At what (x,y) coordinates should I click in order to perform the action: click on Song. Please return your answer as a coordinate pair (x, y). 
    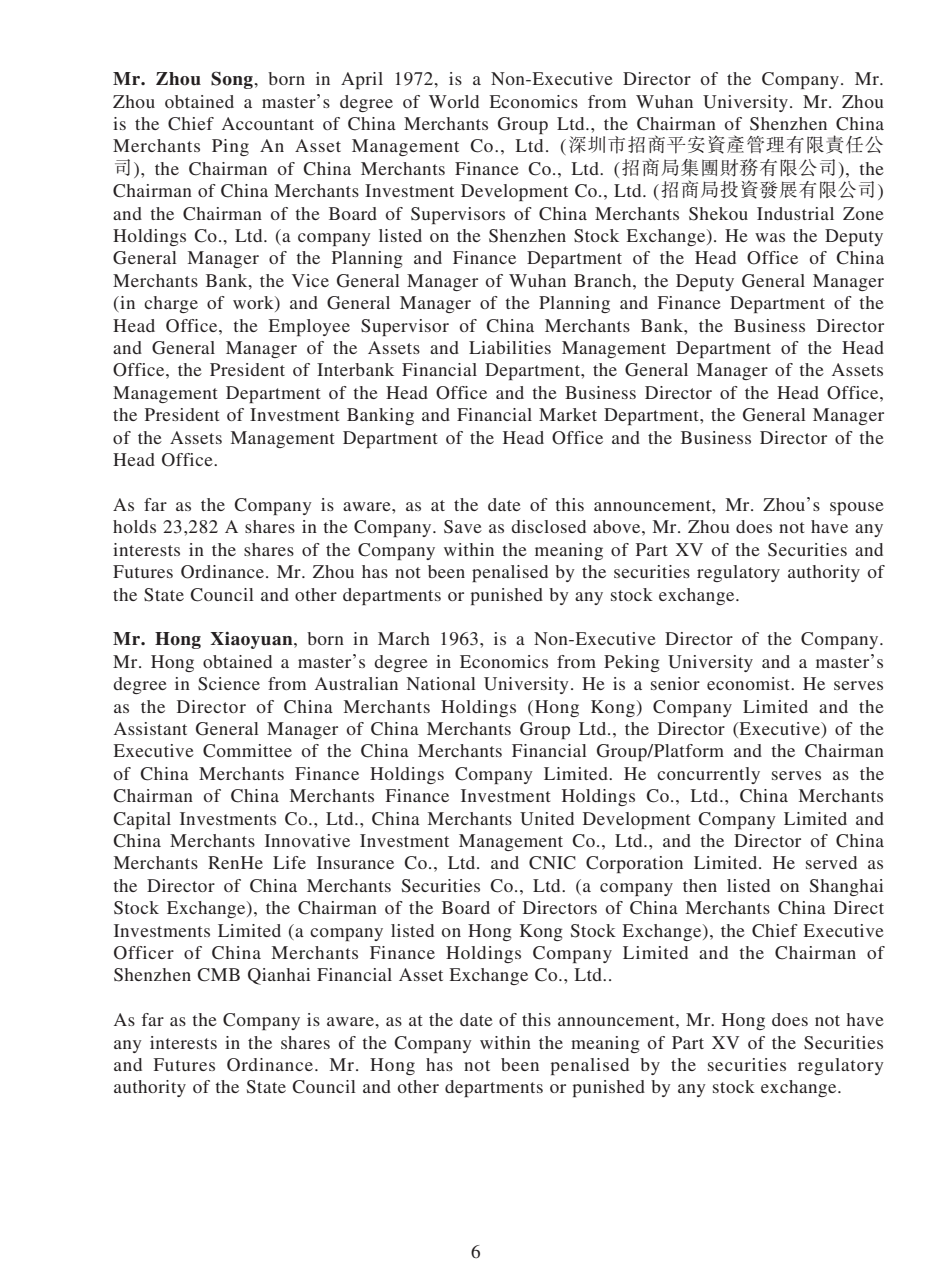
    Looking at the image, I should click on (233, 80).
